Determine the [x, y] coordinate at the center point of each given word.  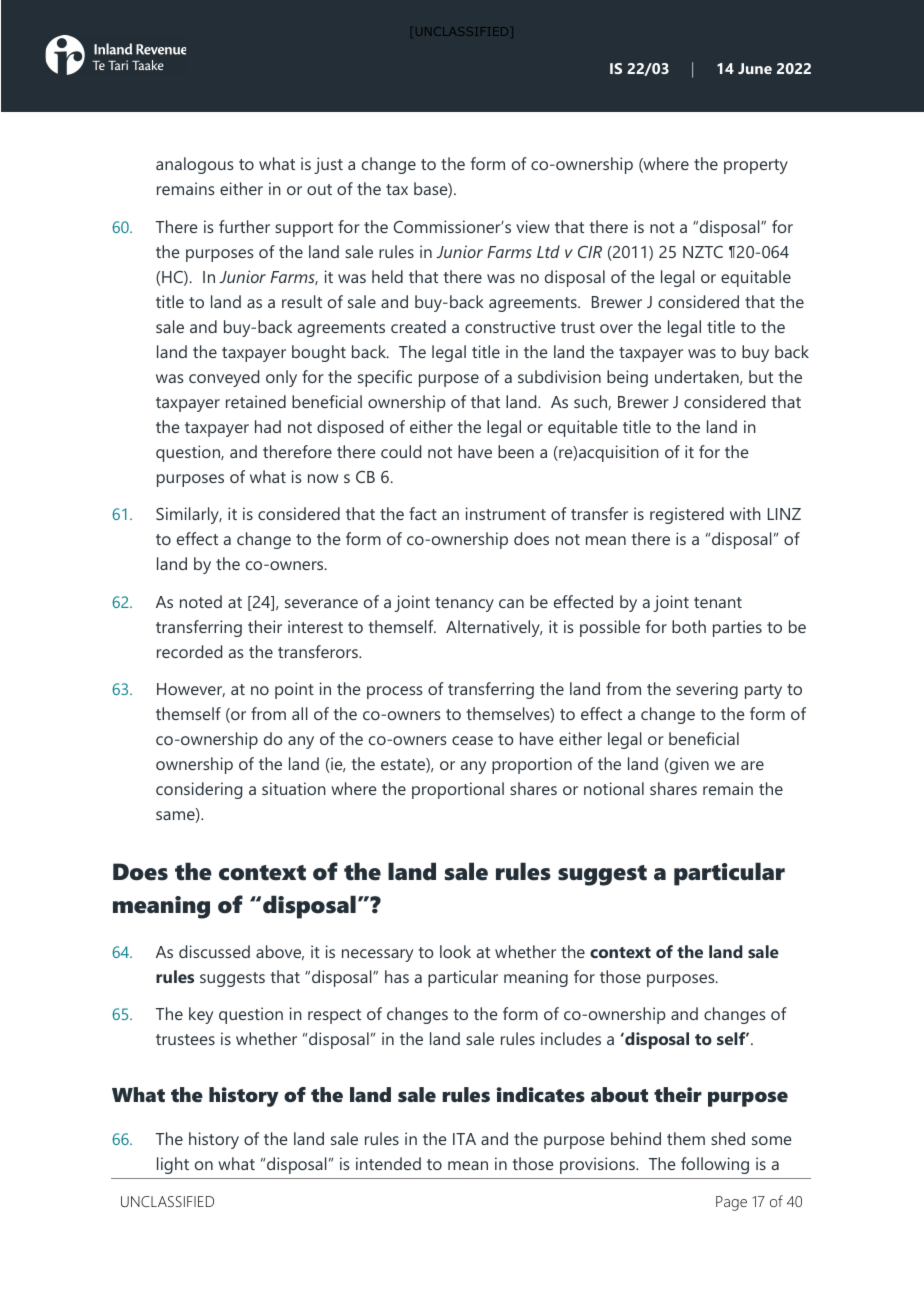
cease [472, 740]
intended [388, 1163]
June [755, 68]
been [516, 451]
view [533, 226]
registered [687, 515]
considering [199, 790]
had [268, 426]
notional [614, 788]
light [173, 1165]
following [715, 1165]
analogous [195, 165]
